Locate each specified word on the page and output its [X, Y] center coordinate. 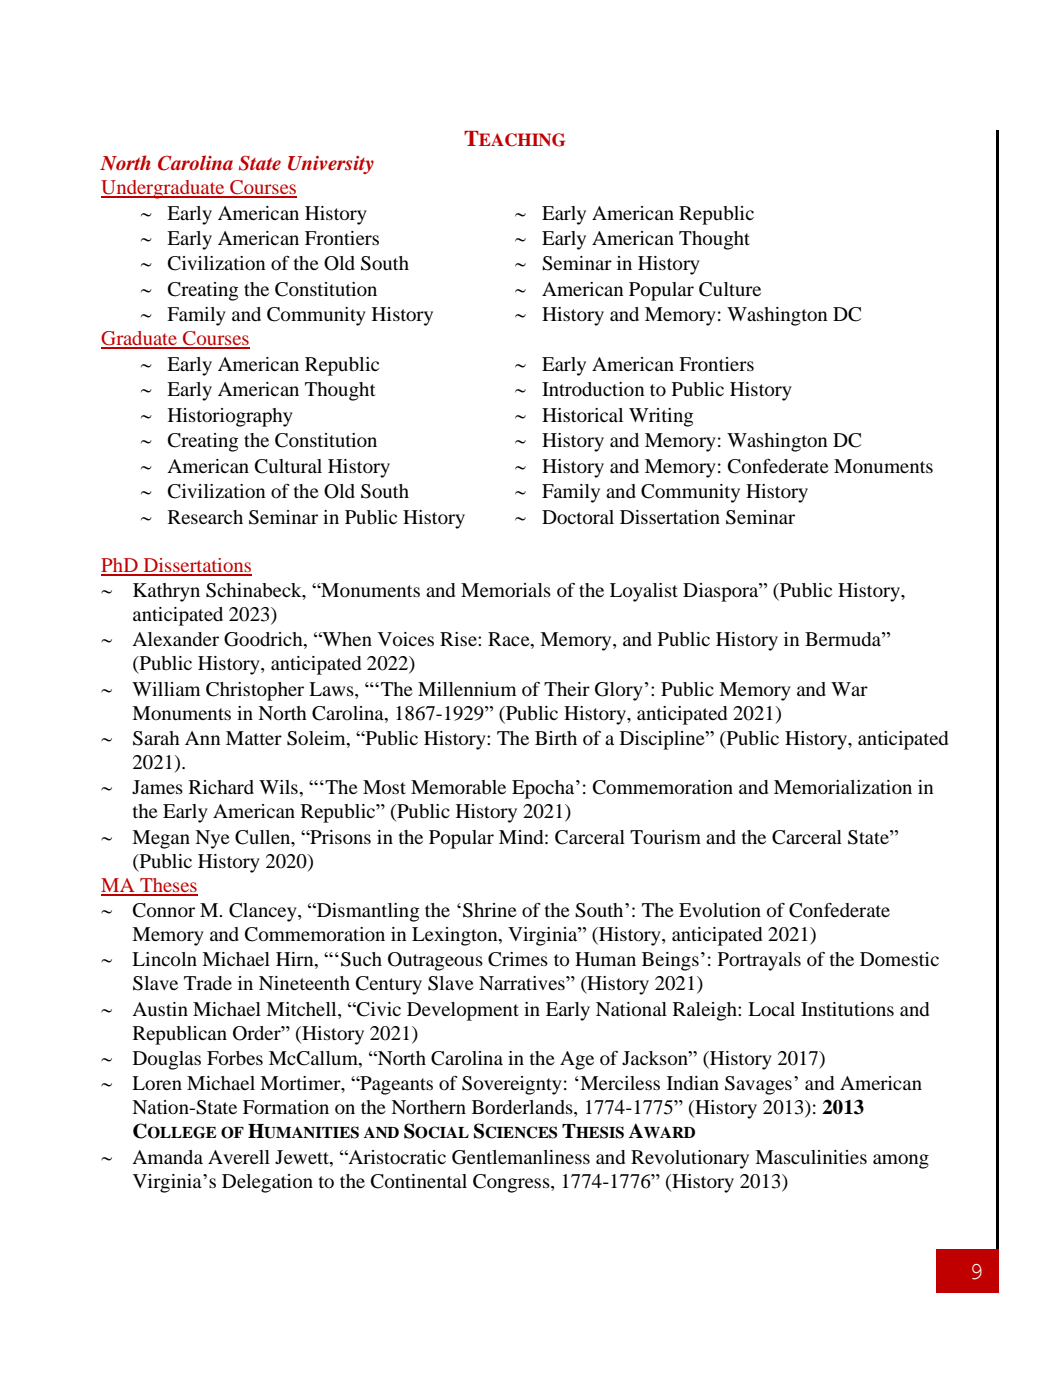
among [901, 1161]
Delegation [267, 1183]
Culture [730, 289]
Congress [512, 1183]
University [331, 165]
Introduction [593, 389]
